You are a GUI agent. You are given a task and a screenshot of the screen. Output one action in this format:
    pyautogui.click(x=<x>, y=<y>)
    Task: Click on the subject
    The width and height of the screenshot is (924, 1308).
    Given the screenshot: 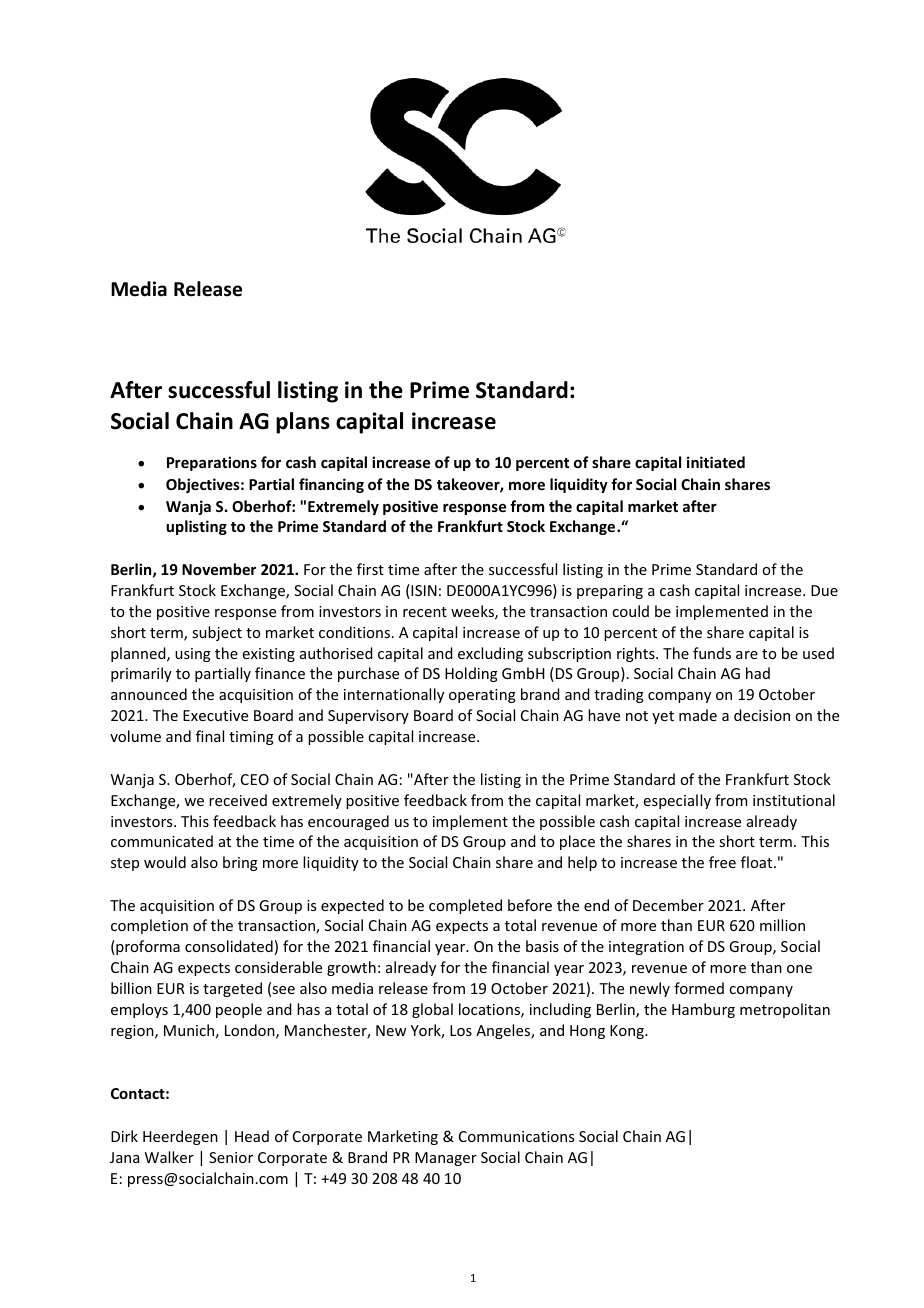 What is the action you would take?
    pyautogui.click(x=217, y=633)
